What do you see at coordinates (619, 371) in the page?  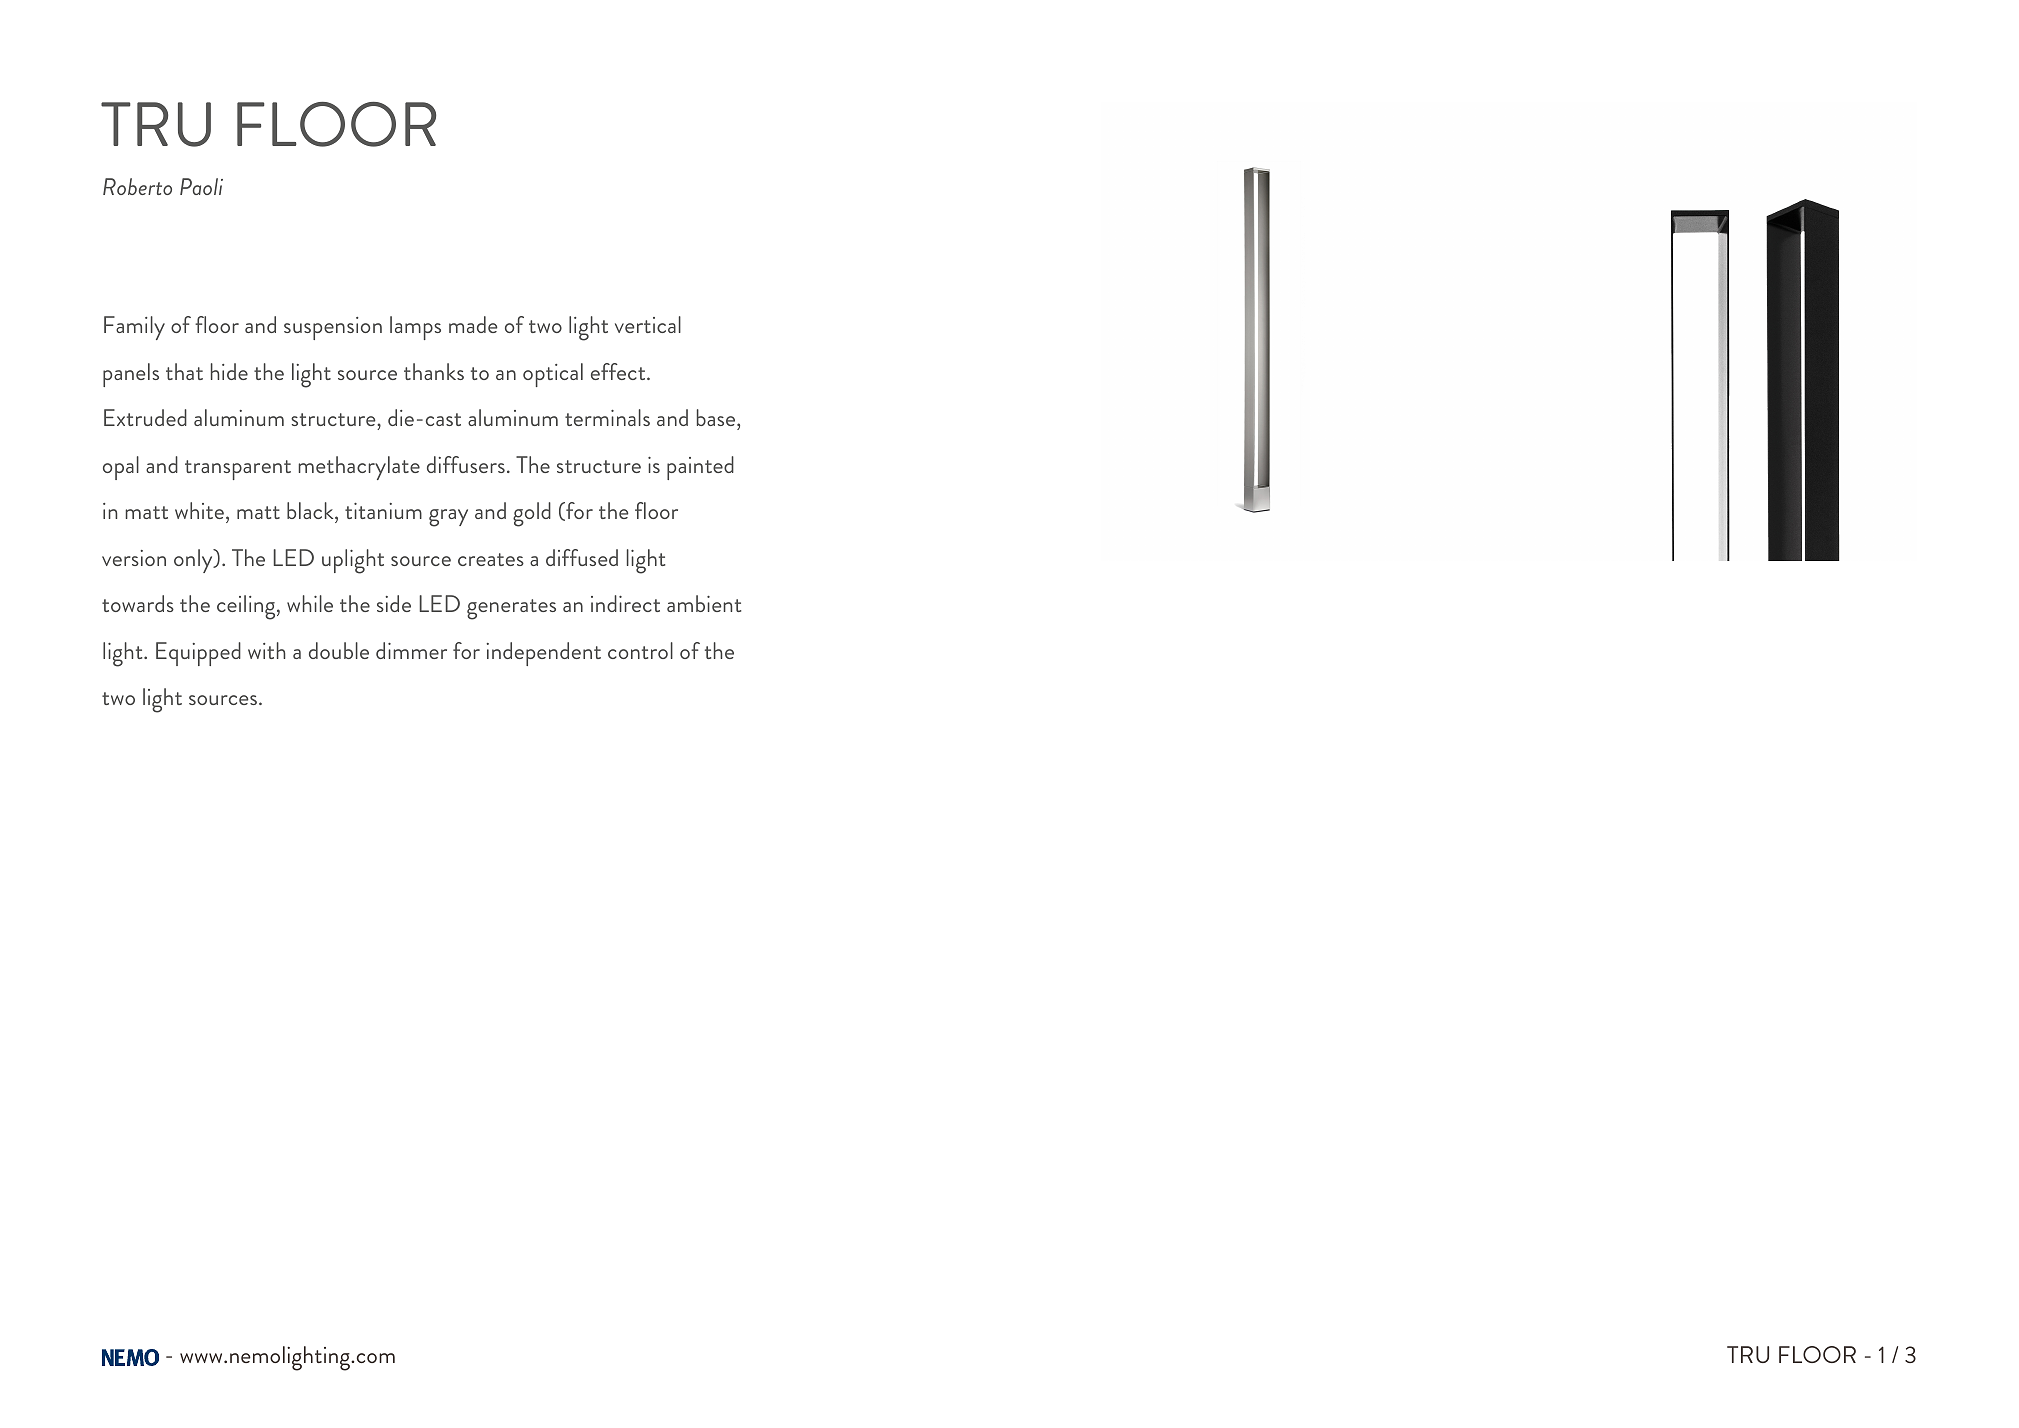 I see `effect` at bounding box center [619, 371].
